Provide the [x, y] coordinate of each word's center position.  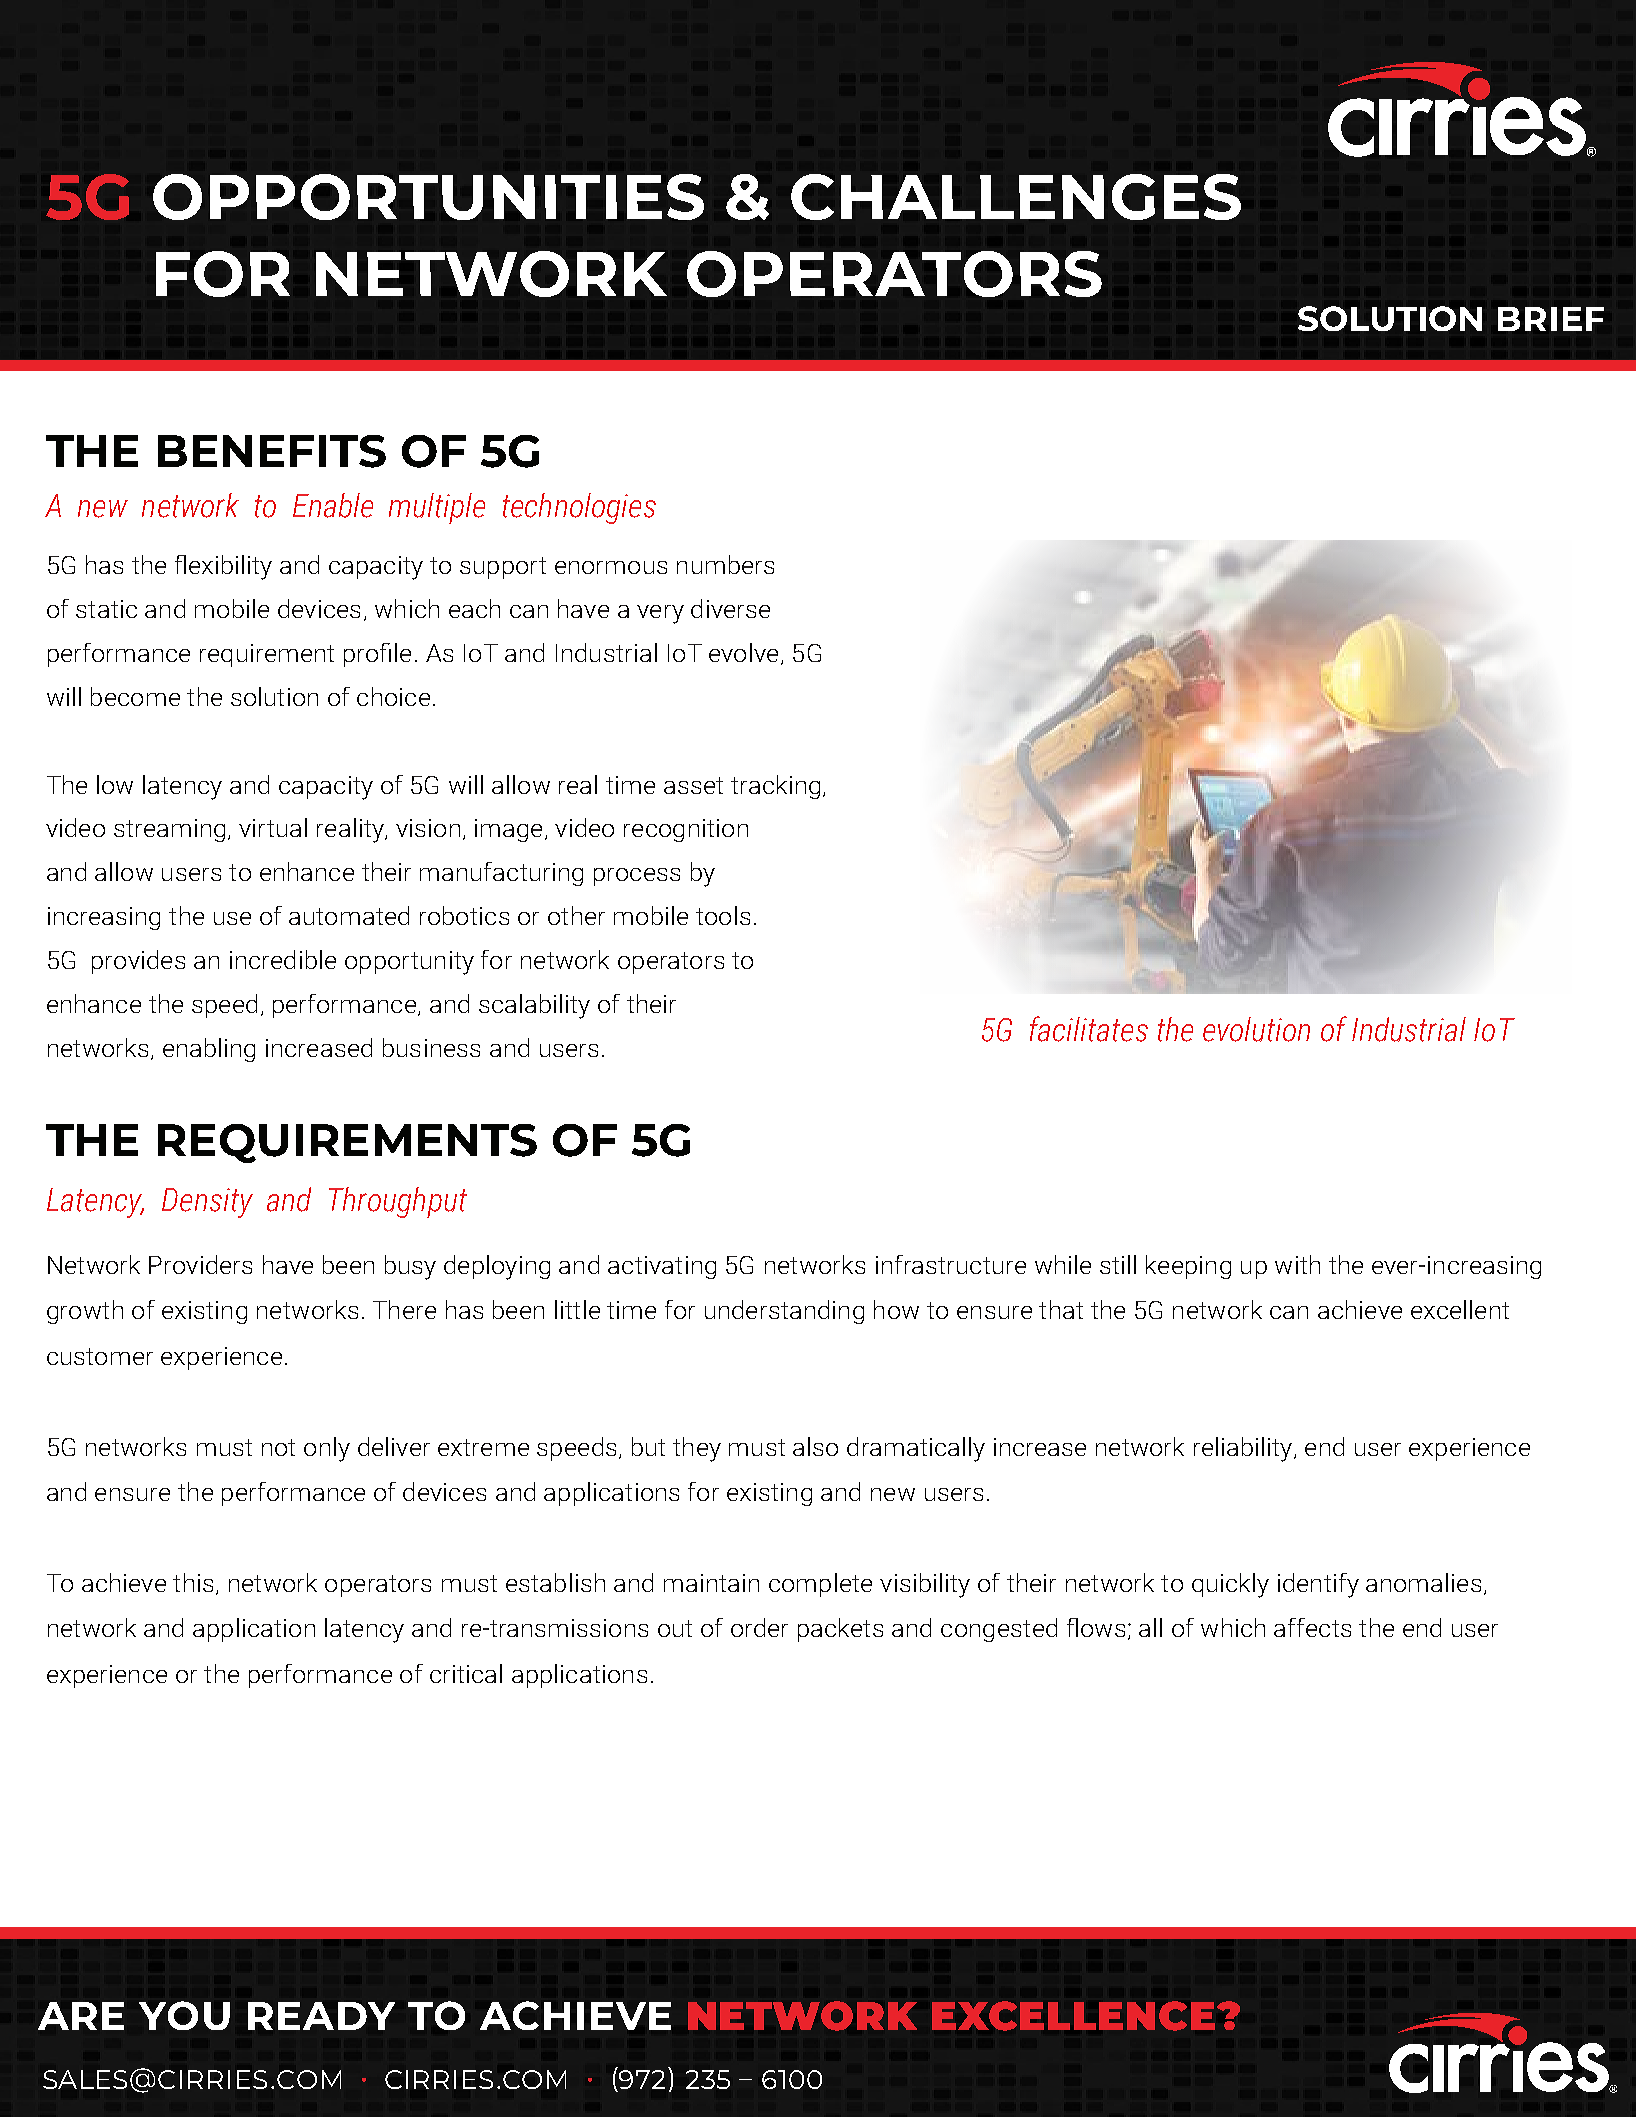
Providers [200, 1264]
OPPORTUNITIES [428, 197]
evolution [1256, 1029]
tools [723, 915]
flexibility [223, 567]
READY [321, 2016]
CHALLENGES [1016, 197]
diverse [730, 608]
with [1297, 1264]
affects [1312, 1627]
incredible [283, 959]
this [193, 1582]
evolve [743, 652]
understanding [784, 1312]
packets [840, 1630]
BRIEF [1551, 319]
